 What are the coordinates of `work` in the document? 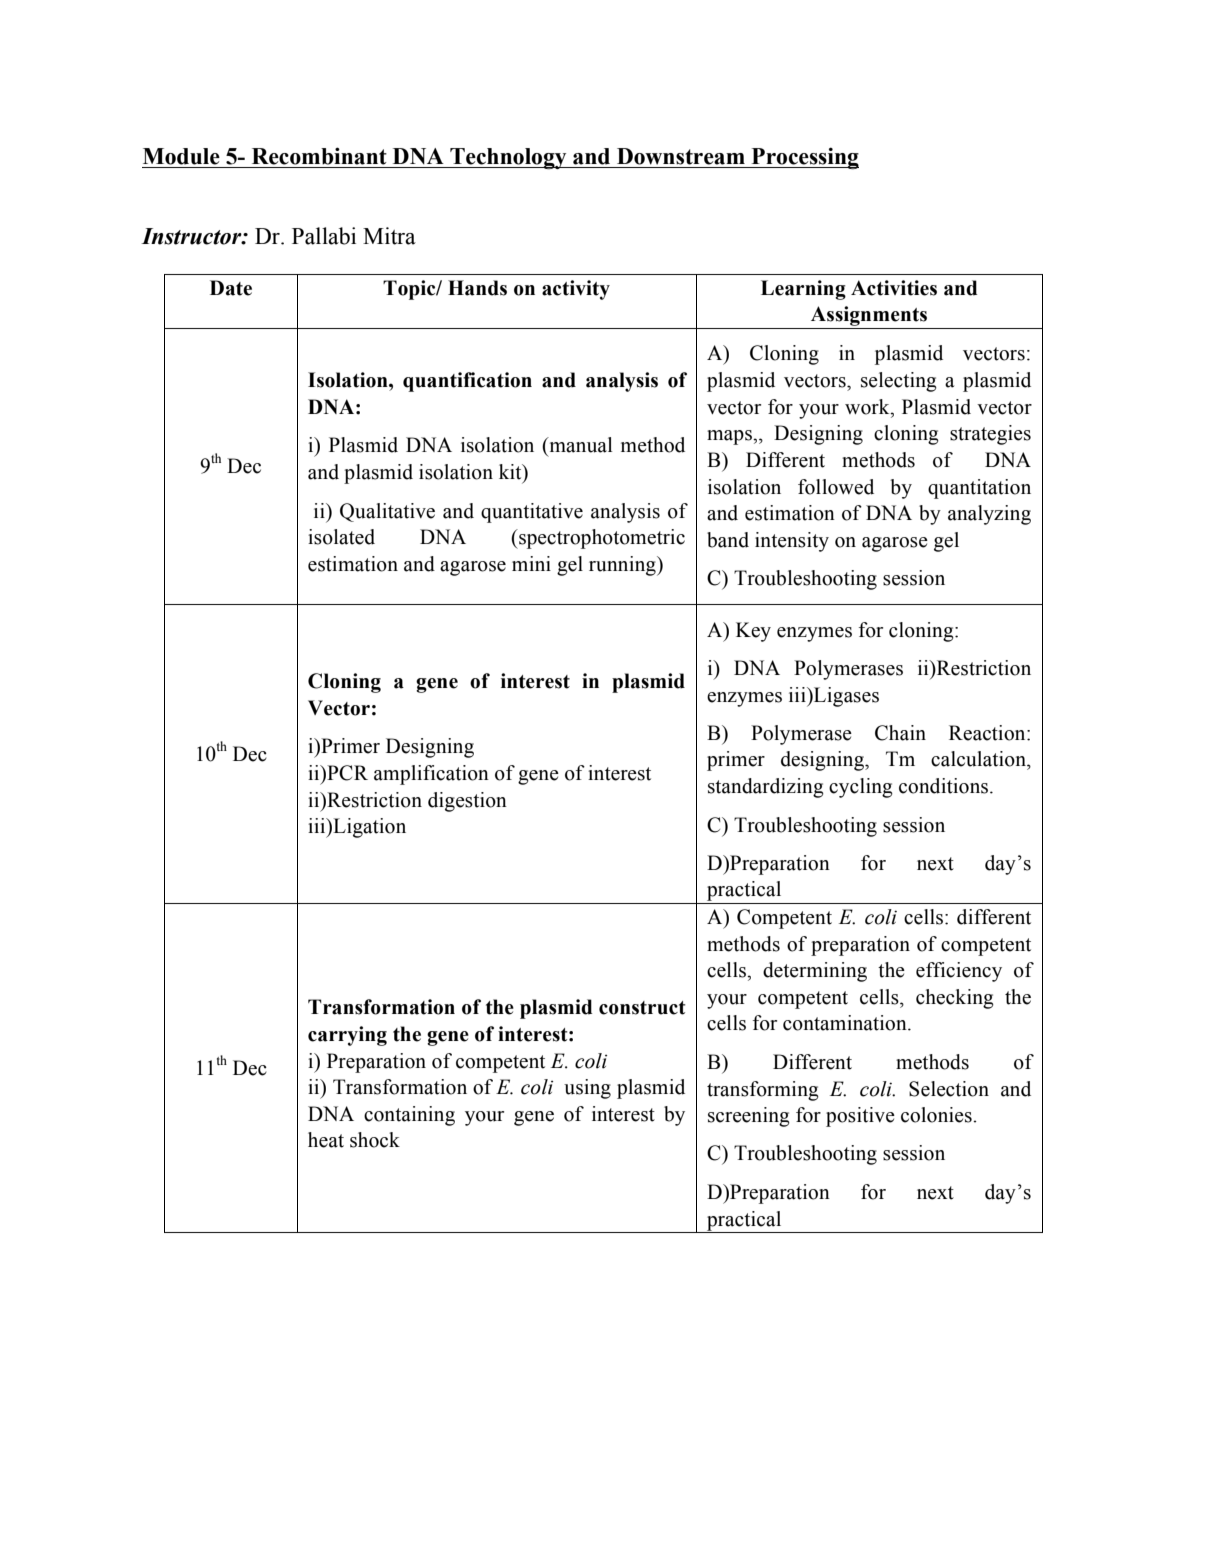 It's located at (868, 407).
